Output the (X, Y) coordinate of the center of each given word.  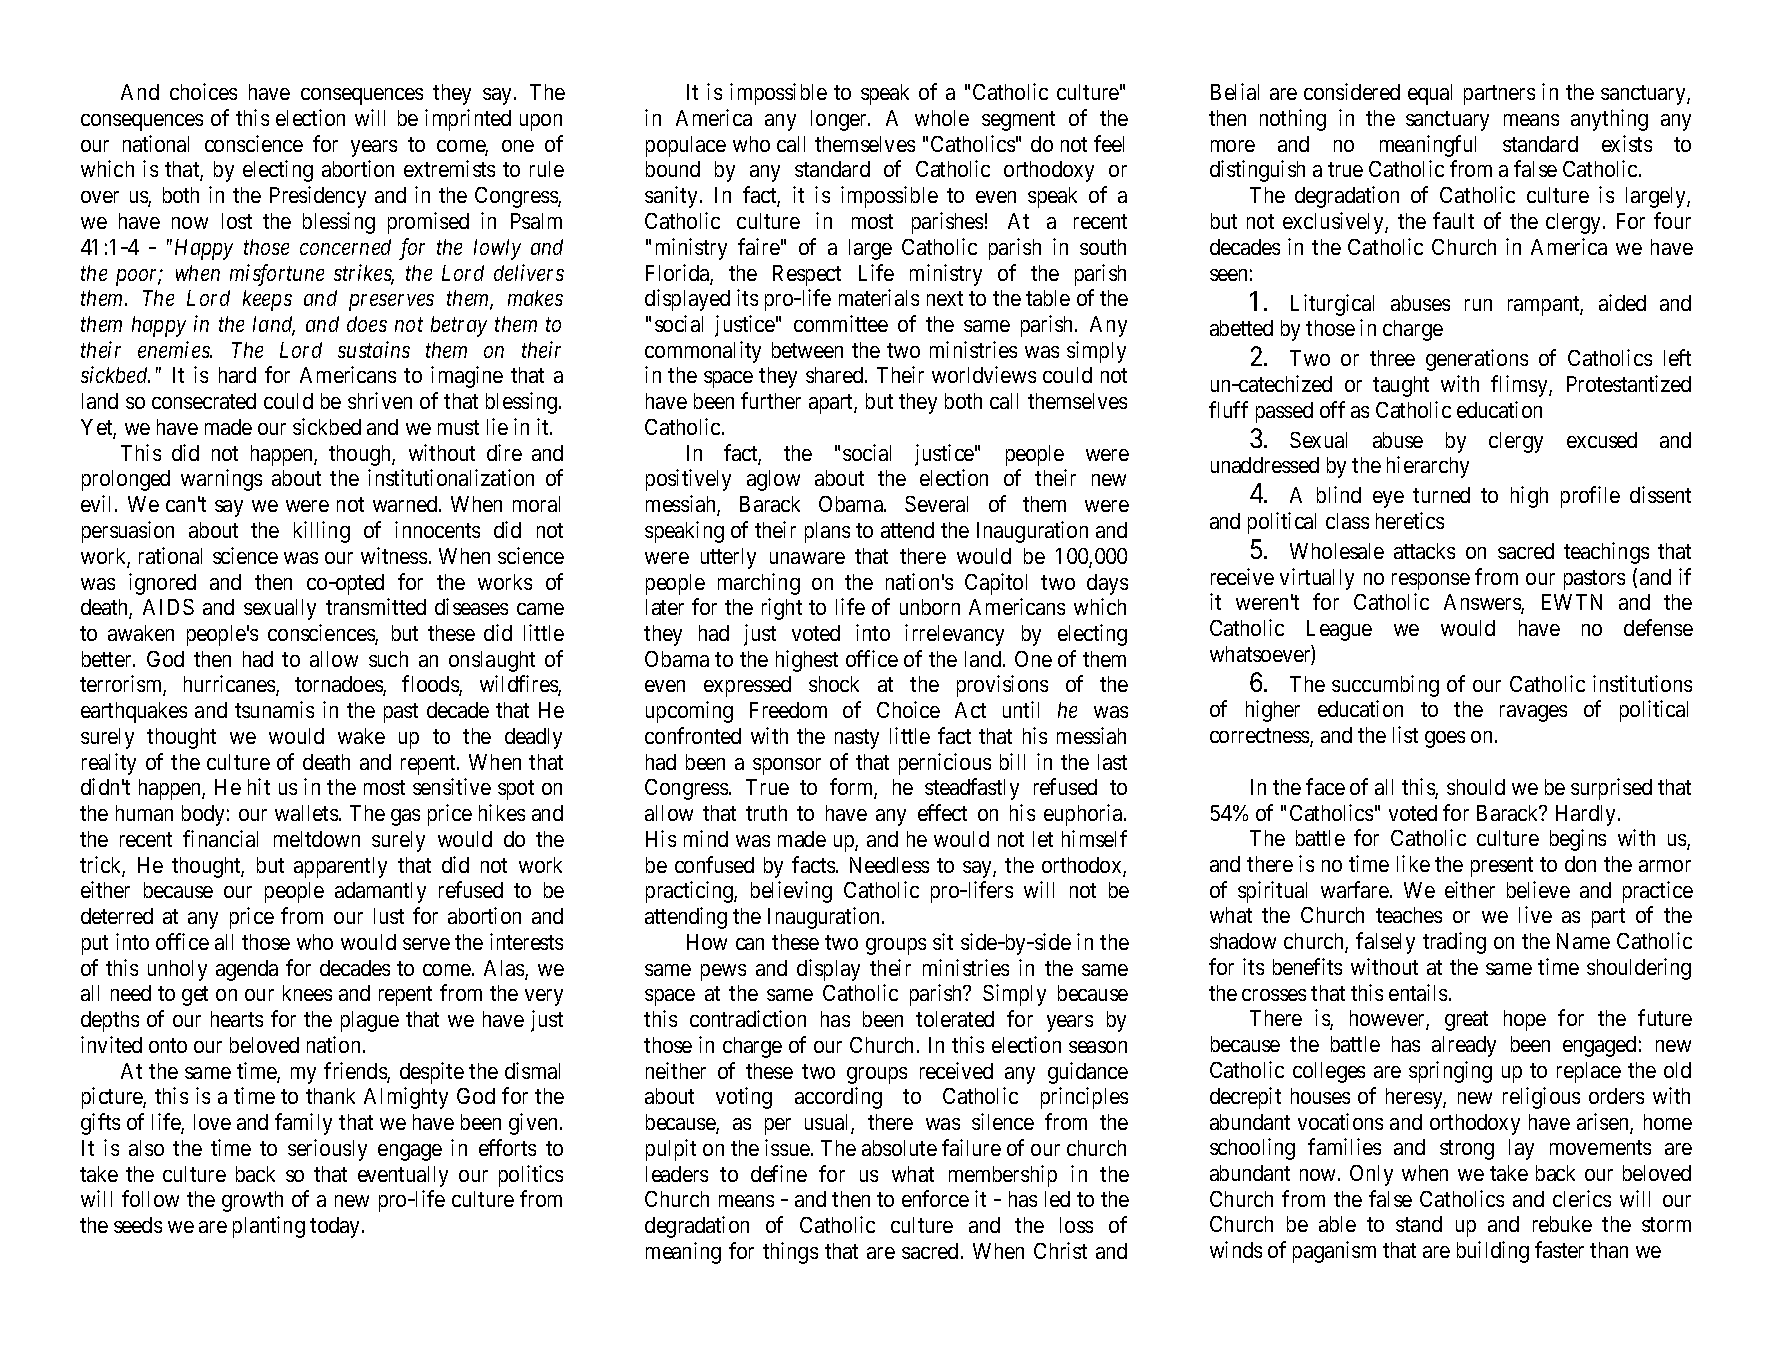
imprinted (468, 120)
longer (840, 120)
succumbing (1385, 686)
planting (269, 1227)
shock (834, 684)
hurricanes (230, 685)
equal (1430, 94)
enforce (935, 1198)
